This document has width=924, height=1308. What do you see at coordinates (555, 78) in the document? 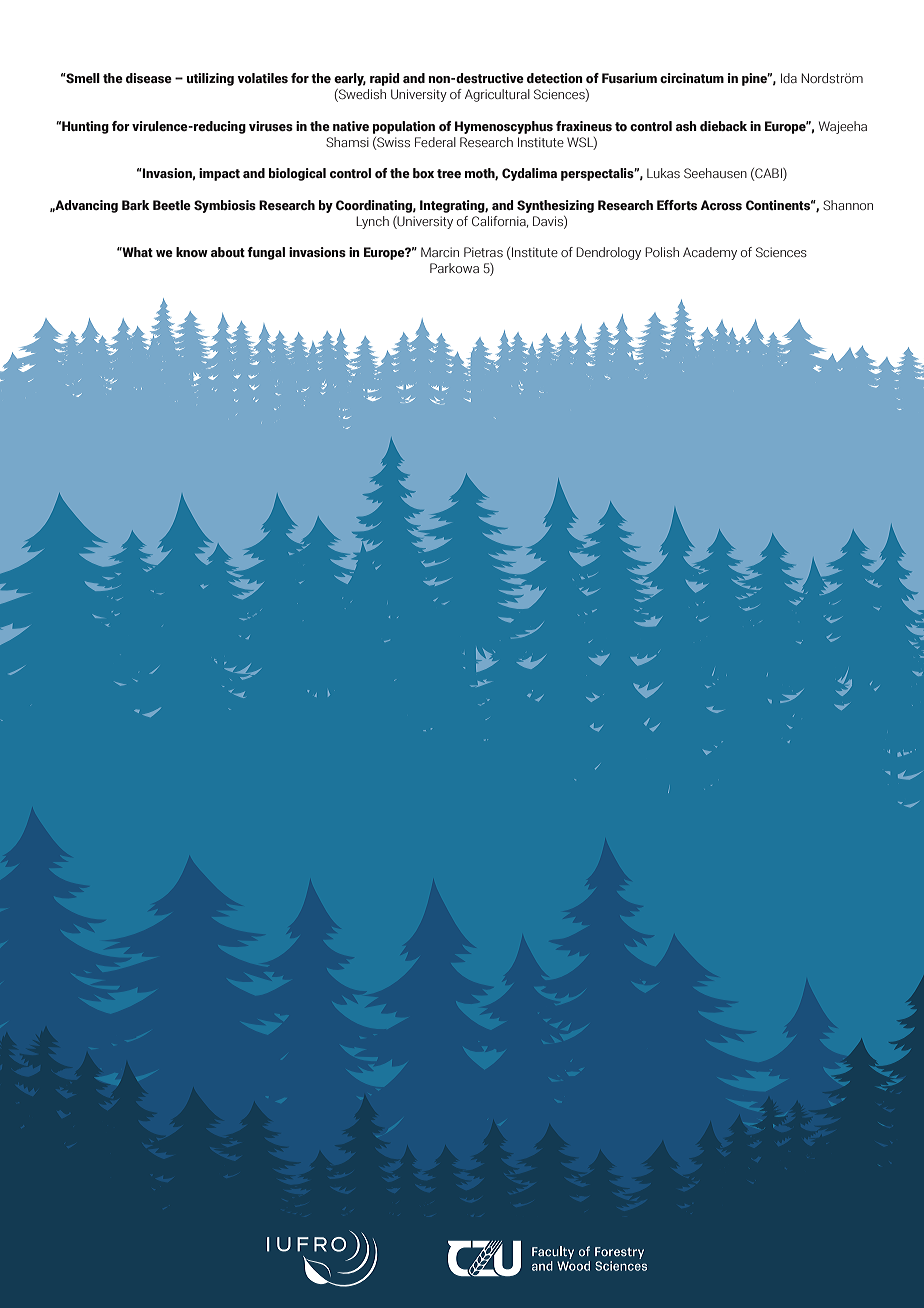
I see `detection` at bounding box center [555, 78].
